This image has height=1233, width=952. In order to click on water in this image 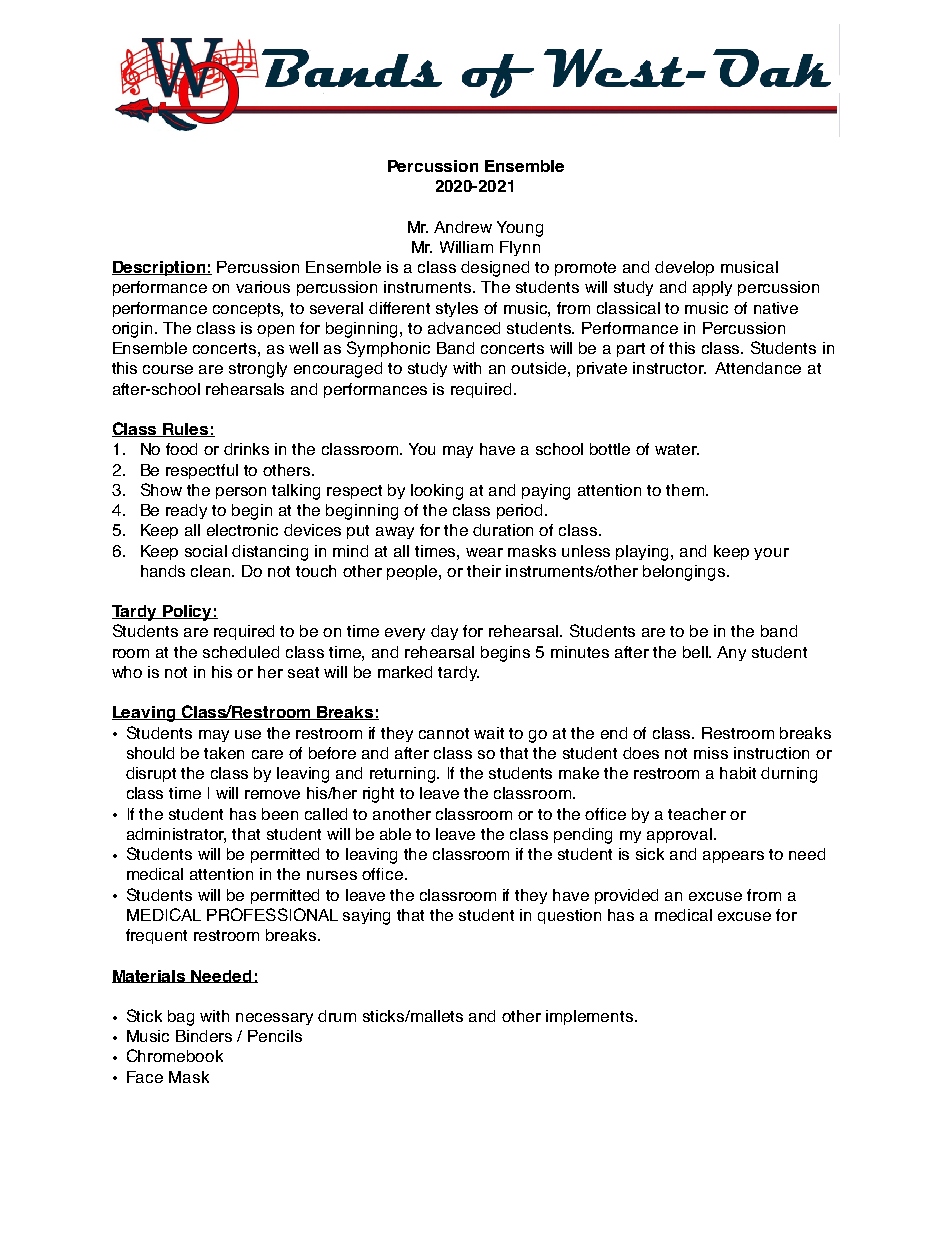, I will do `click(677, 449)`.
